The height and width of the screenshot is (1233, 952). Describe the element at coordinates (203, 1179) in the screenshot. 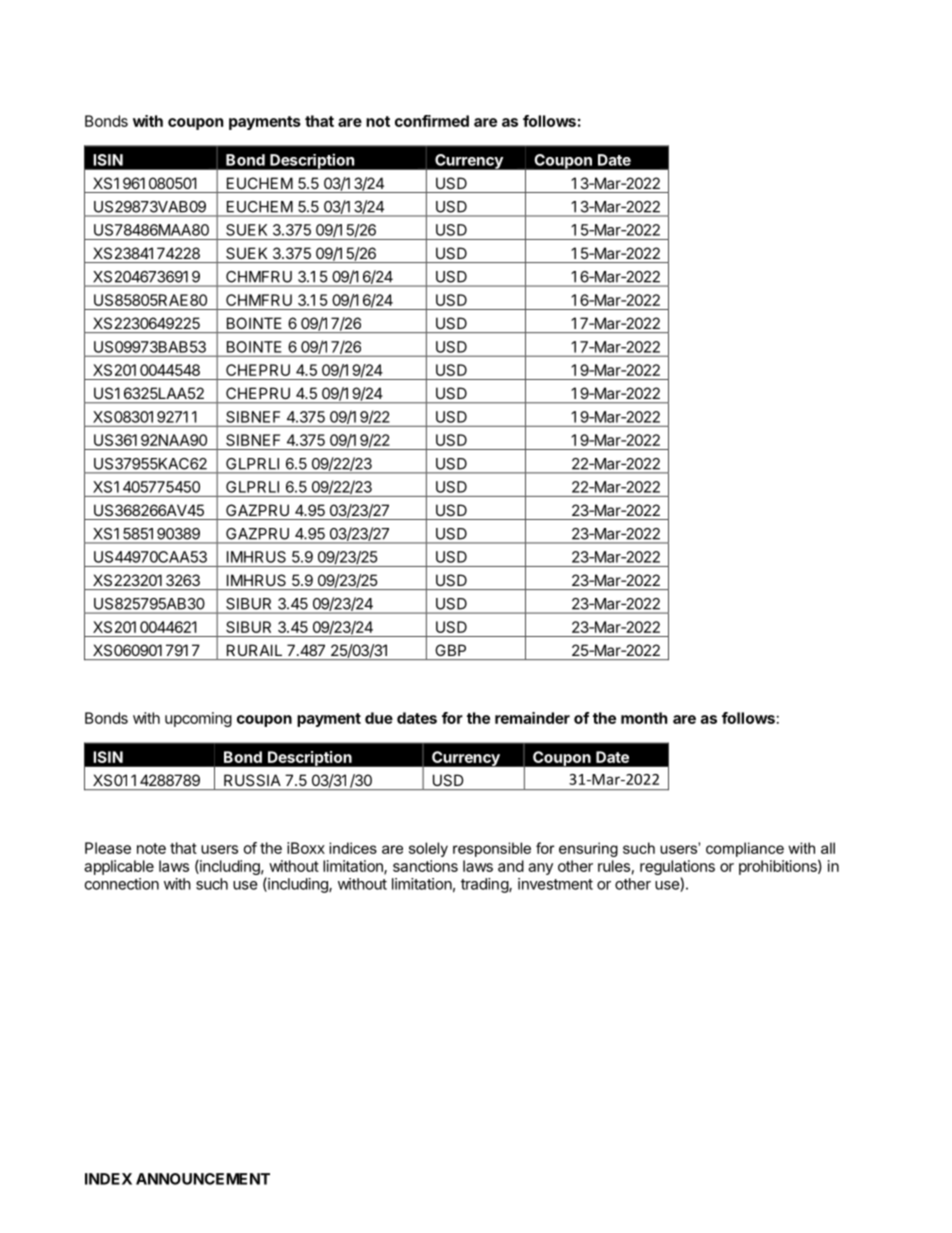

I see `ANNOUNCEMENT` at that location.
